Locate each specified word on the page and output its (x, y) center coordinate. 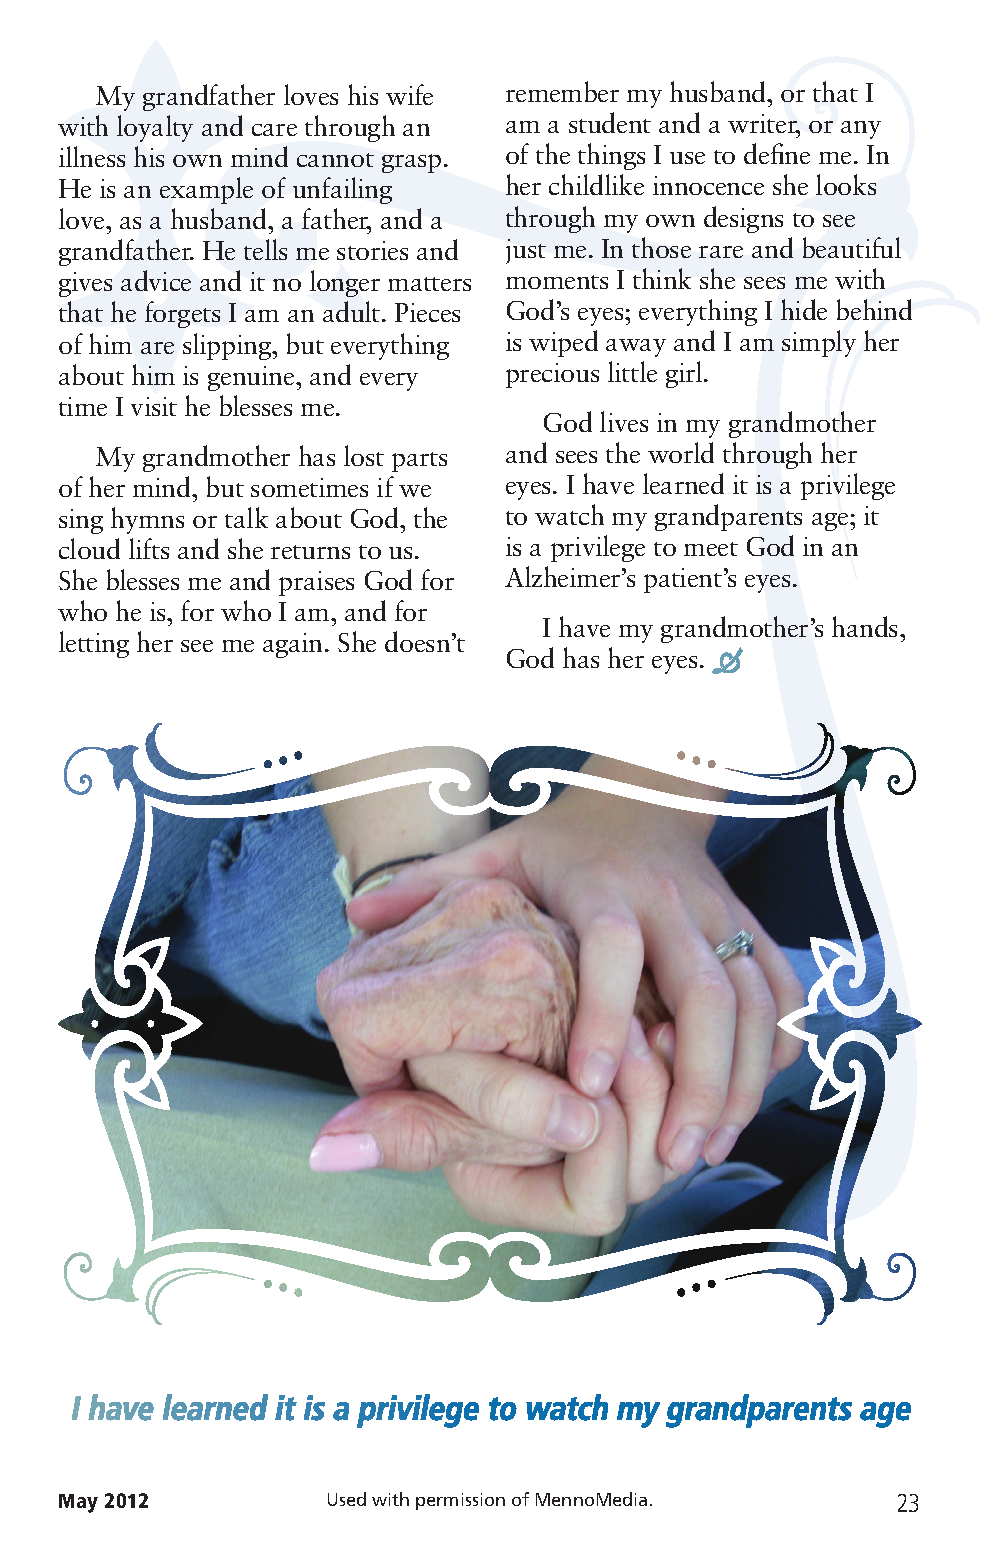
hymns (147, 520)
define (777, 153)
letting (94, 644)
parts (419, 462)
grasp (411, 163)
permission (460, 1501)
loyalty (155, 128)
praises (316, 583)
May (78, 1503)
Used (347, 1499)
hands (866, 626)
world (681, 452)
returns (310, 552)
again (294, 645)
